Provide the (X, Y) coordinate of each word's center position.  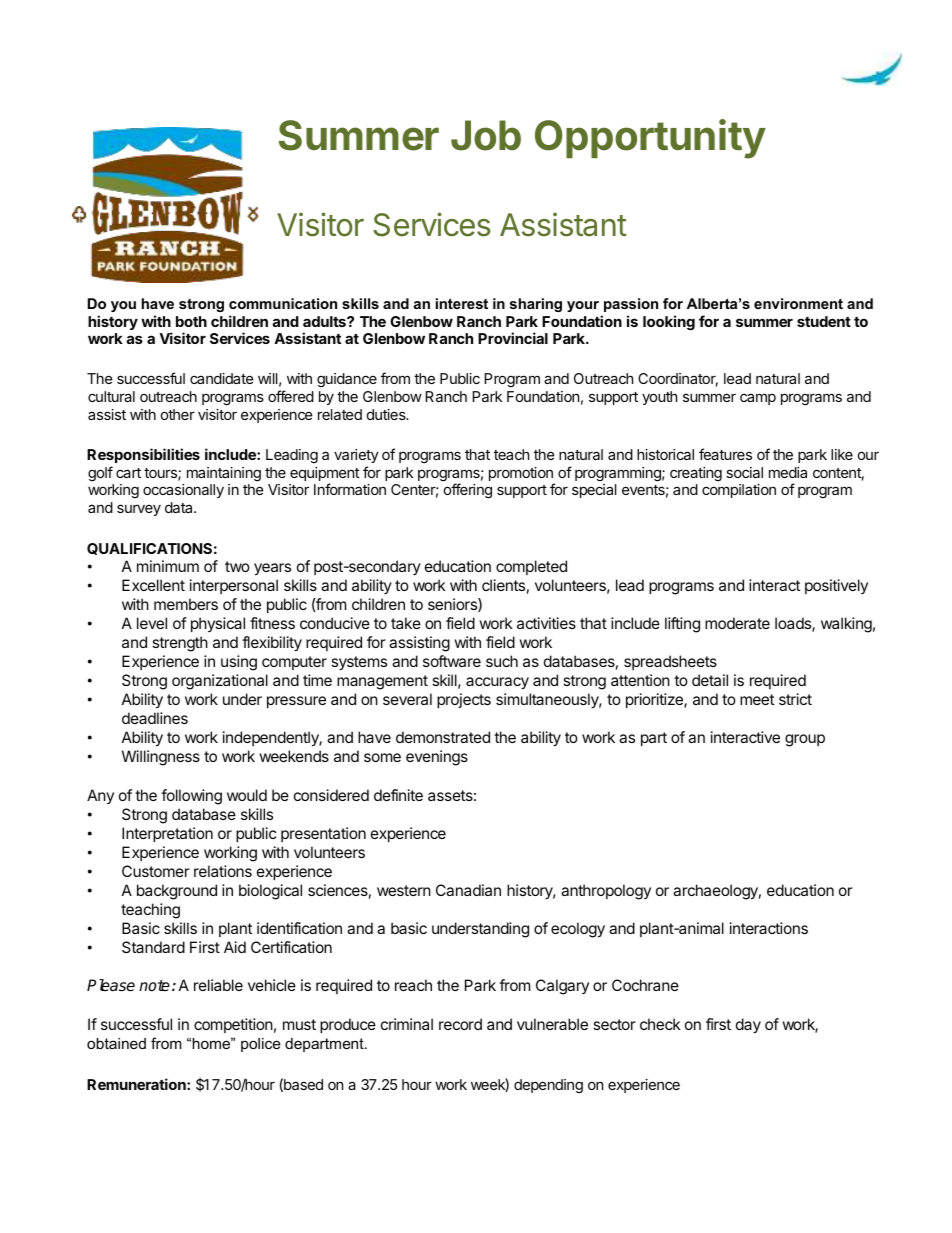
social (744, 472)
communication (283, 303)
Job (486, 135)
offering (468, 490)
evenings (437, 758)
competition (233, 1025)
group (805, 740)
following (191, 797)
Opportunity (650, 139)
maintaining (224, 474)
